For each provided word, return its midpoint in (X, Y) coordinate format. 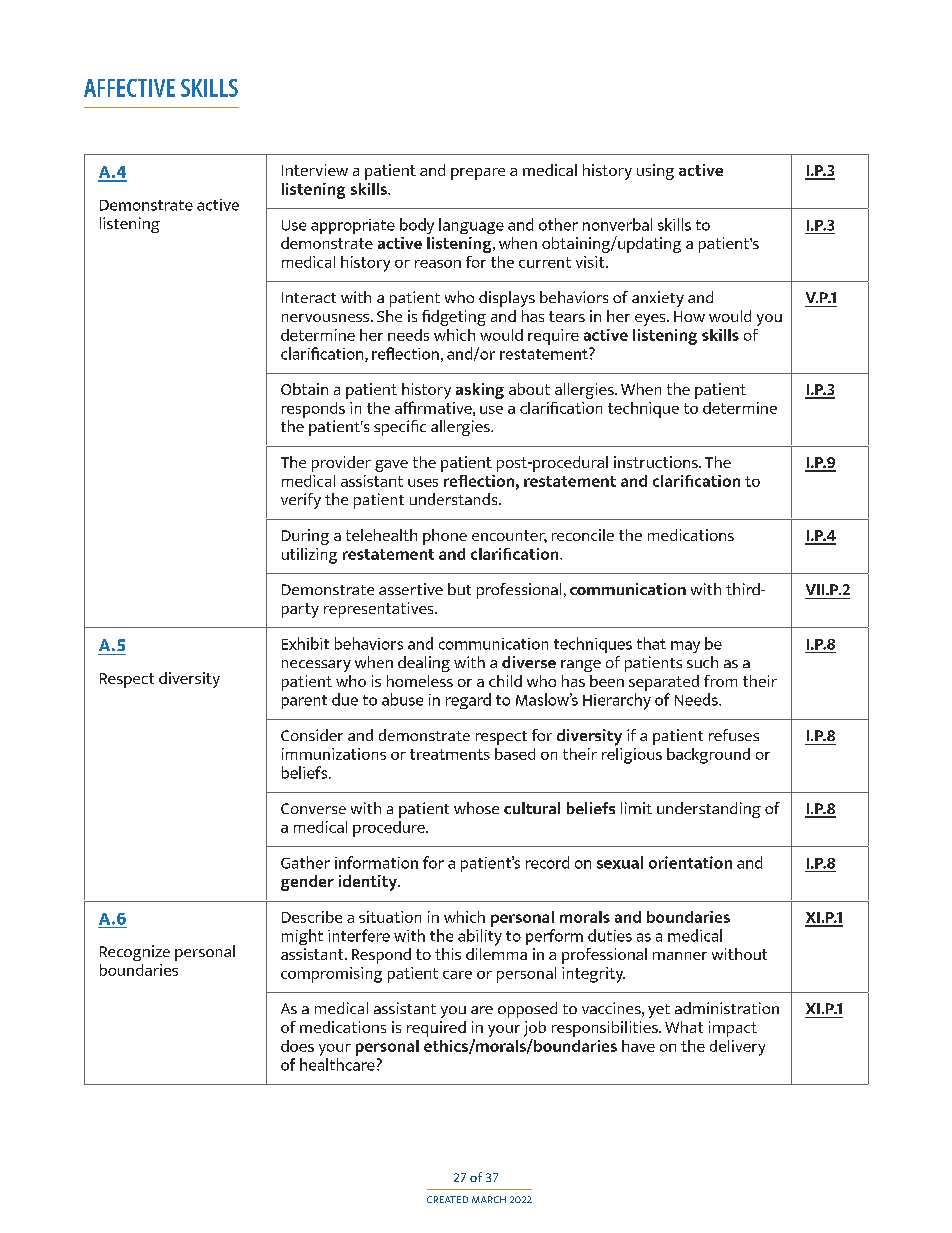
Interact (309, 297)
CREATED (447, 1199)
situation (390, 917)
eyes (651, 320)
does (297, 1046)
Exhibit (305, 643)
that (651, 643)
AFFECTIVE (129, 88)
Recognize (135, 953)
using (655, 172)
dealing (424, 664)
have (638, 1046)
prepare (478, 174)
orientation (690, 862)
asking (480, 391)
